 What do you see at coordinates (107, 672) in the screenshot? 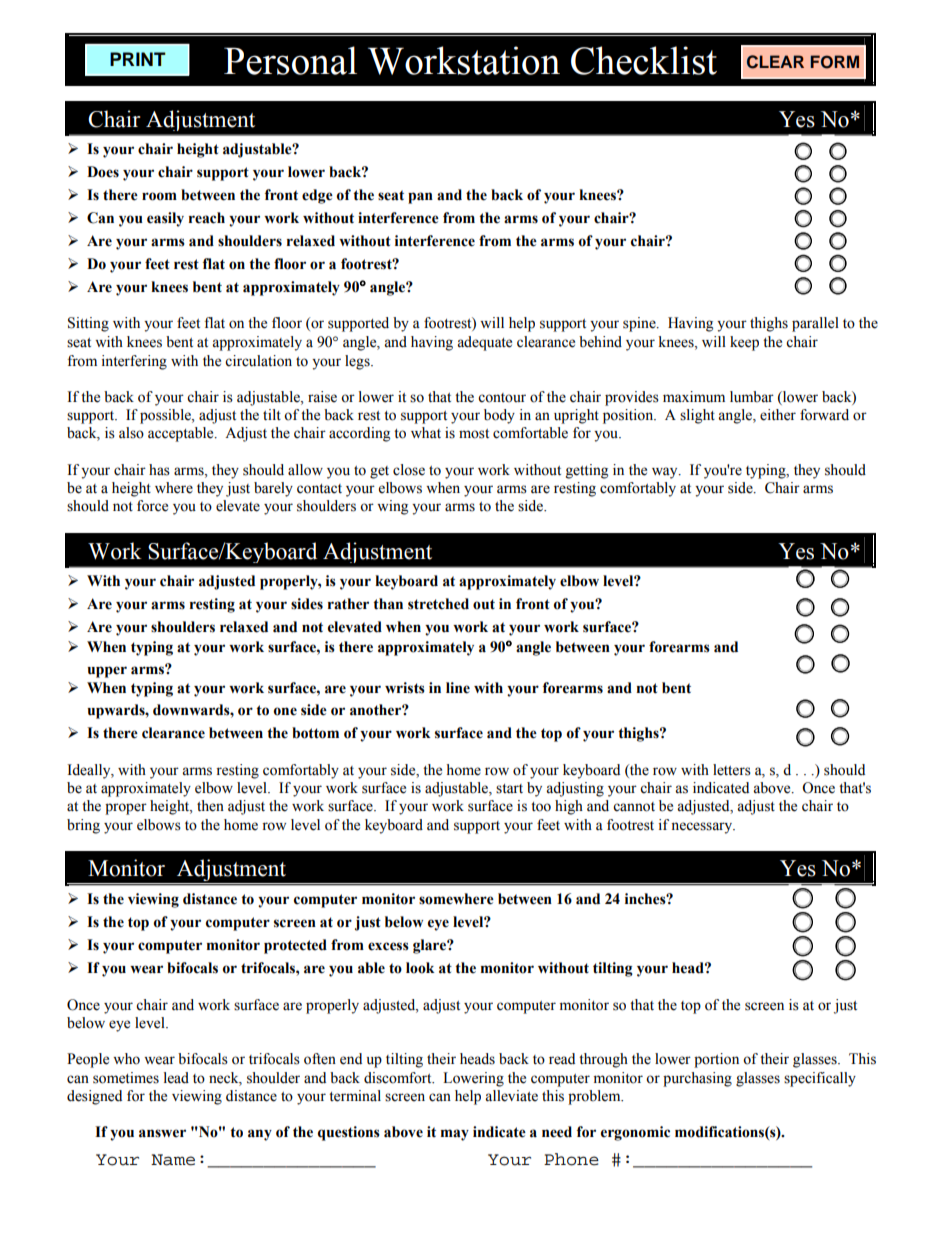
I see `upper` at bounding box center [107, 672].
